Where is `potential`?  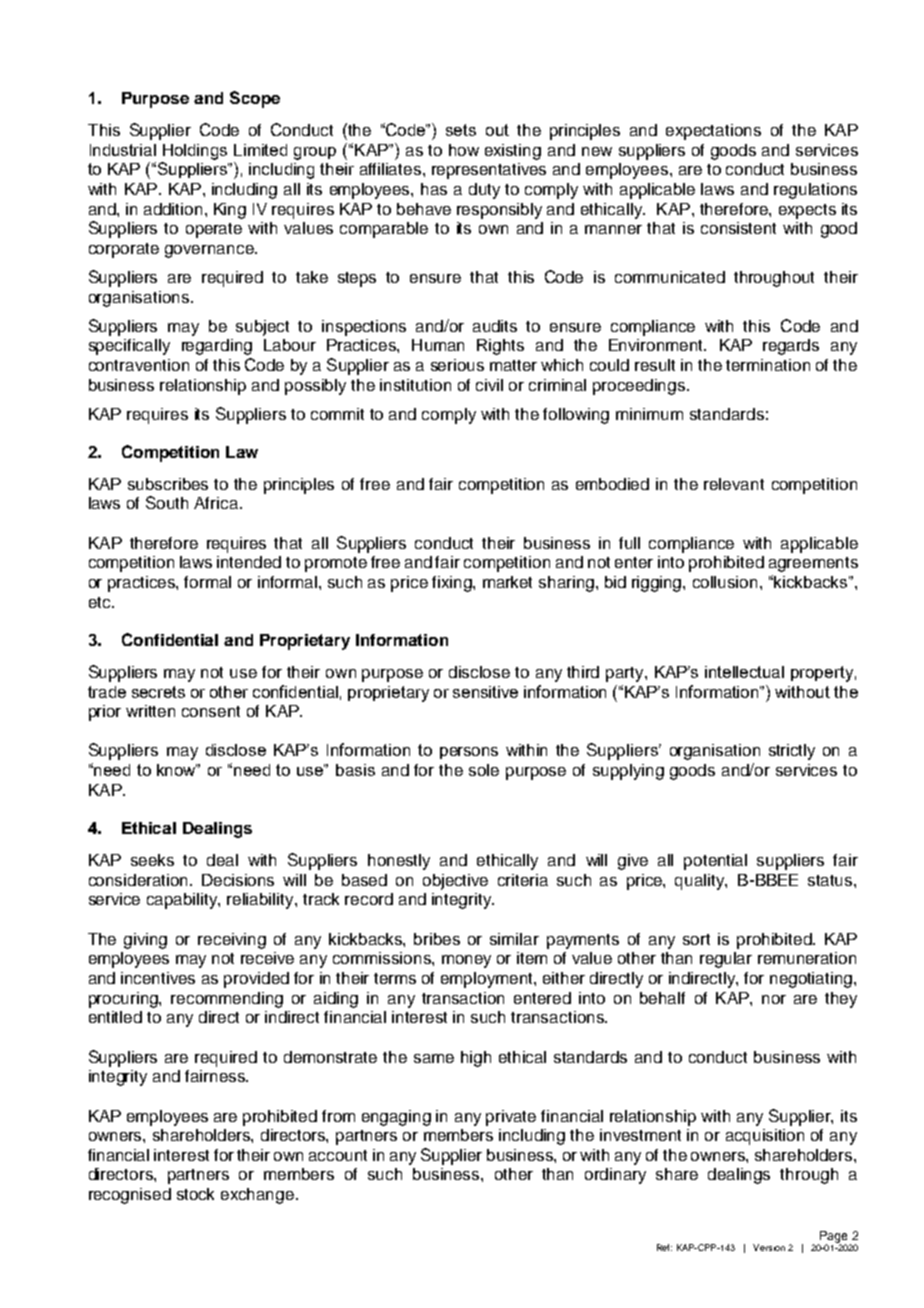
potential is located at coordinates (715, 862).
